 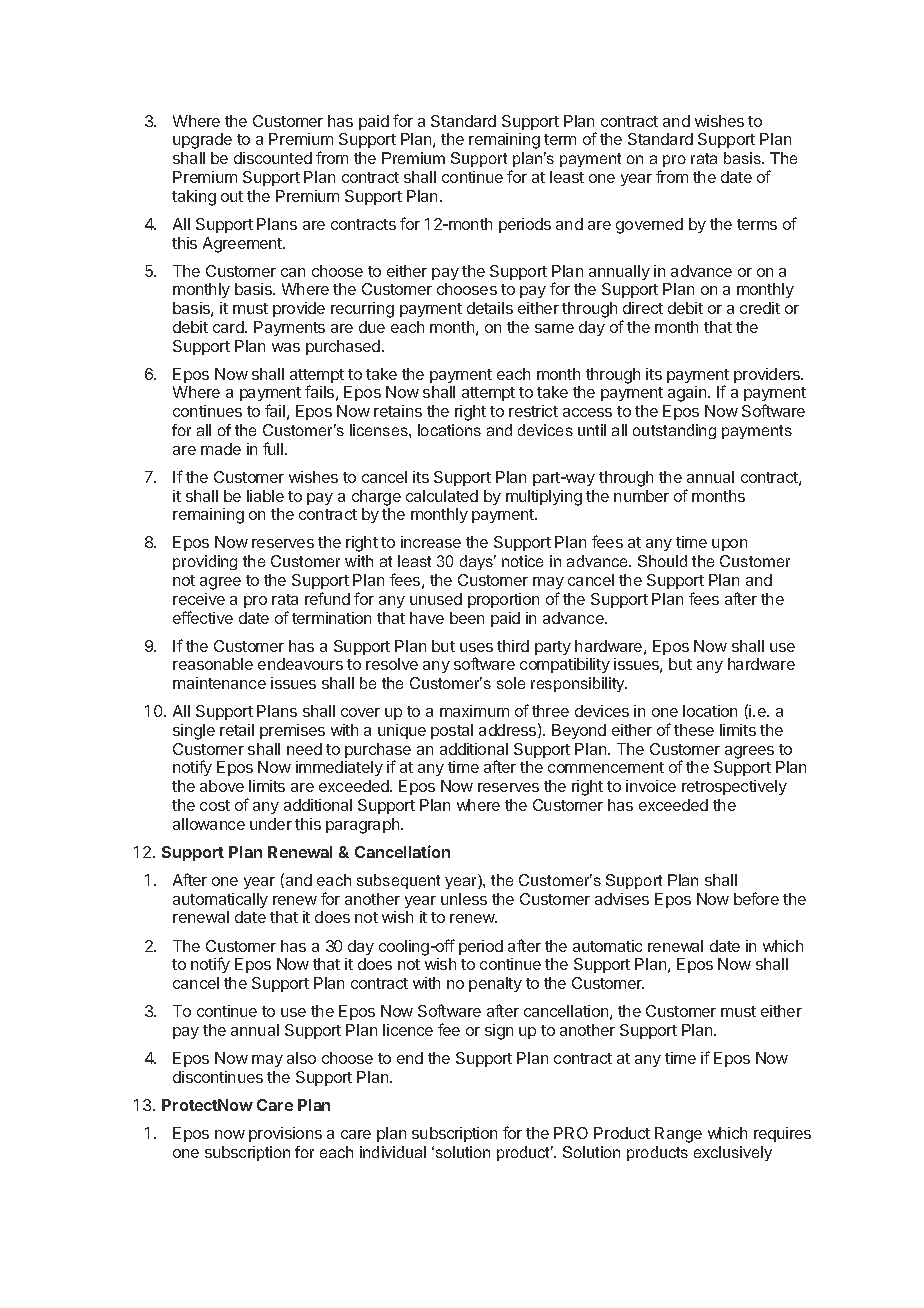 I want to click on full, so click(x=274, y=448).
